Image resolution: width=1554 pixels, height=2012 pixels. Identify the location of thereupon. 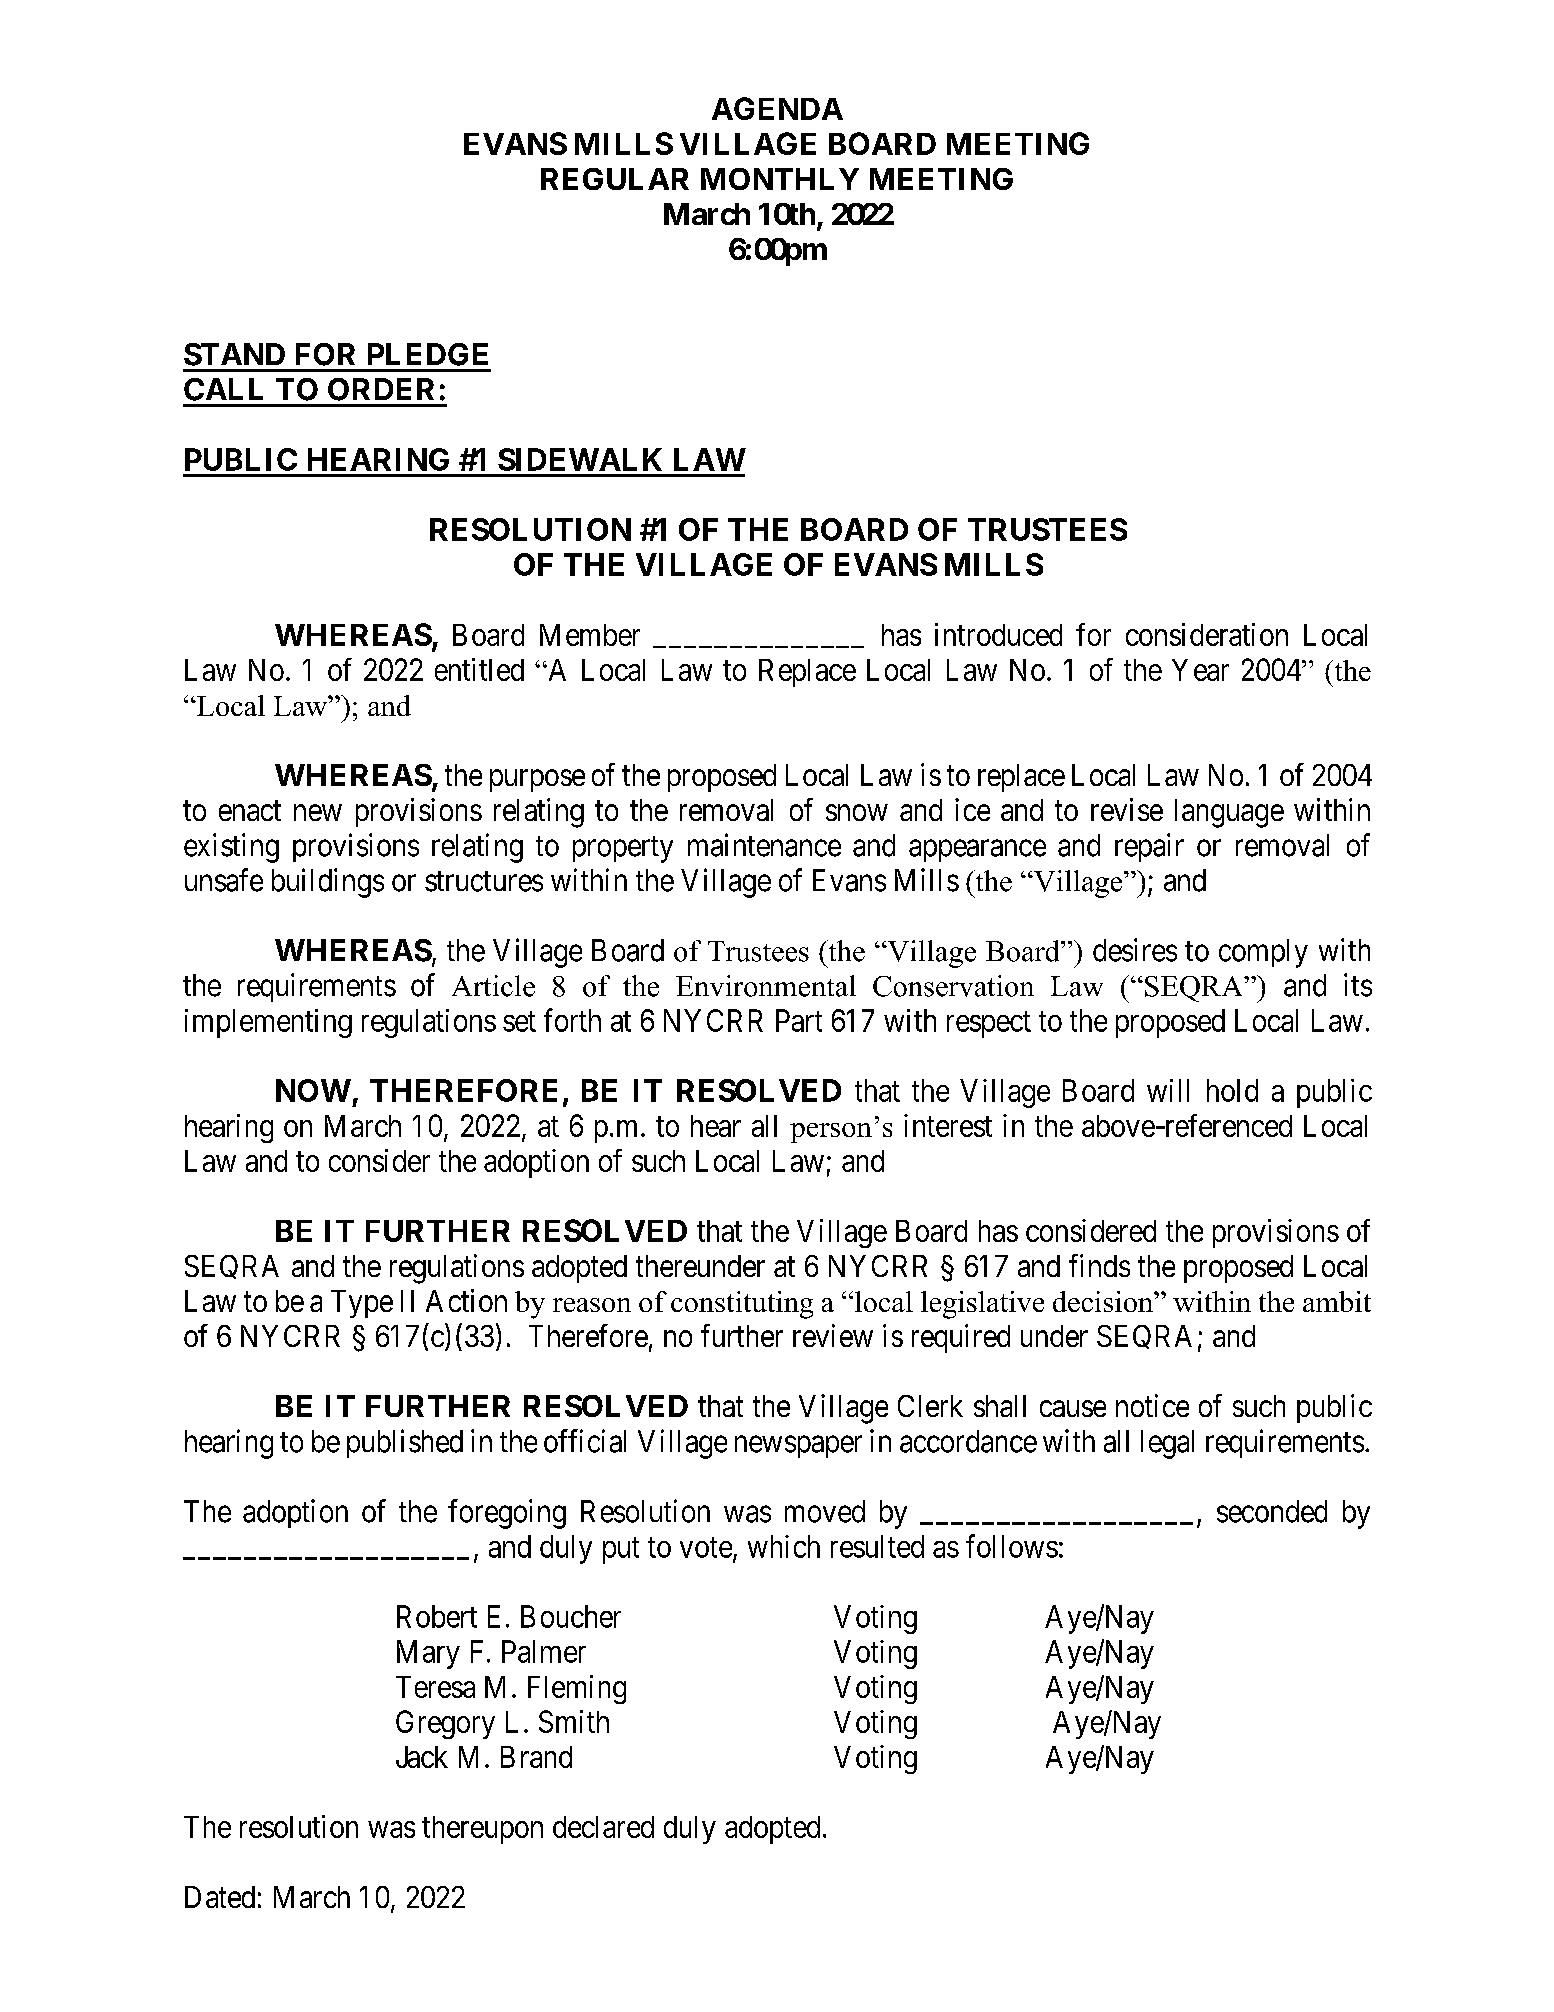
(482, 1830).
